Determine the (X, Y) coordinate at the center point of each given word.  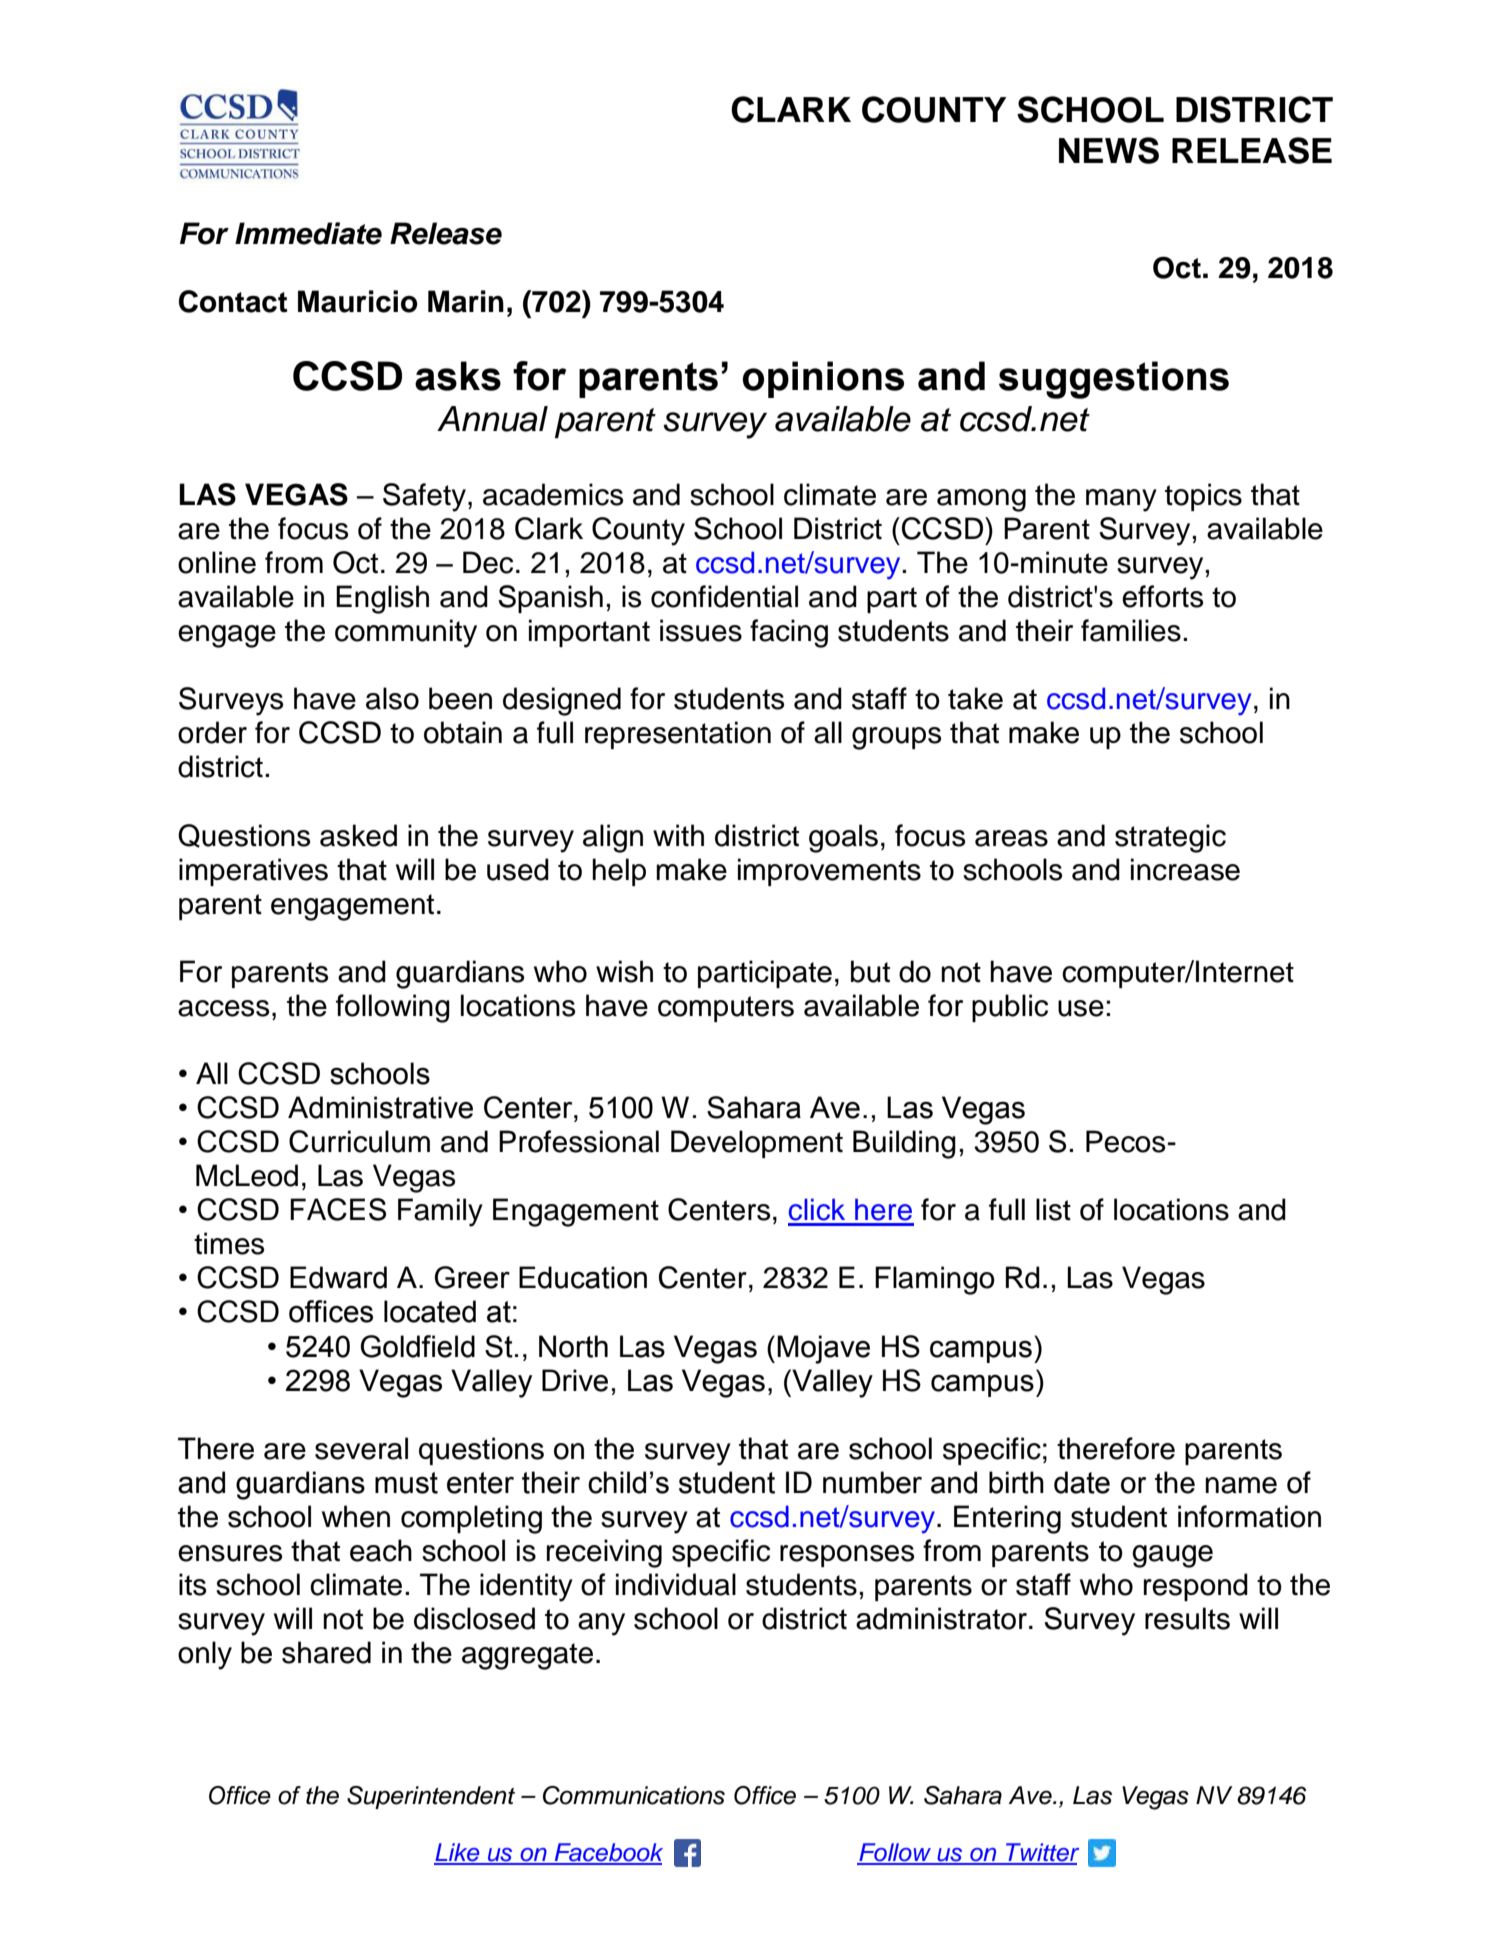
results (1187, 1618)
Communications (634, 1795)
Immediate (308, 233)
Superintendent (431, 1797)
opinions (823, 379)
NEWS (1109, 150)
